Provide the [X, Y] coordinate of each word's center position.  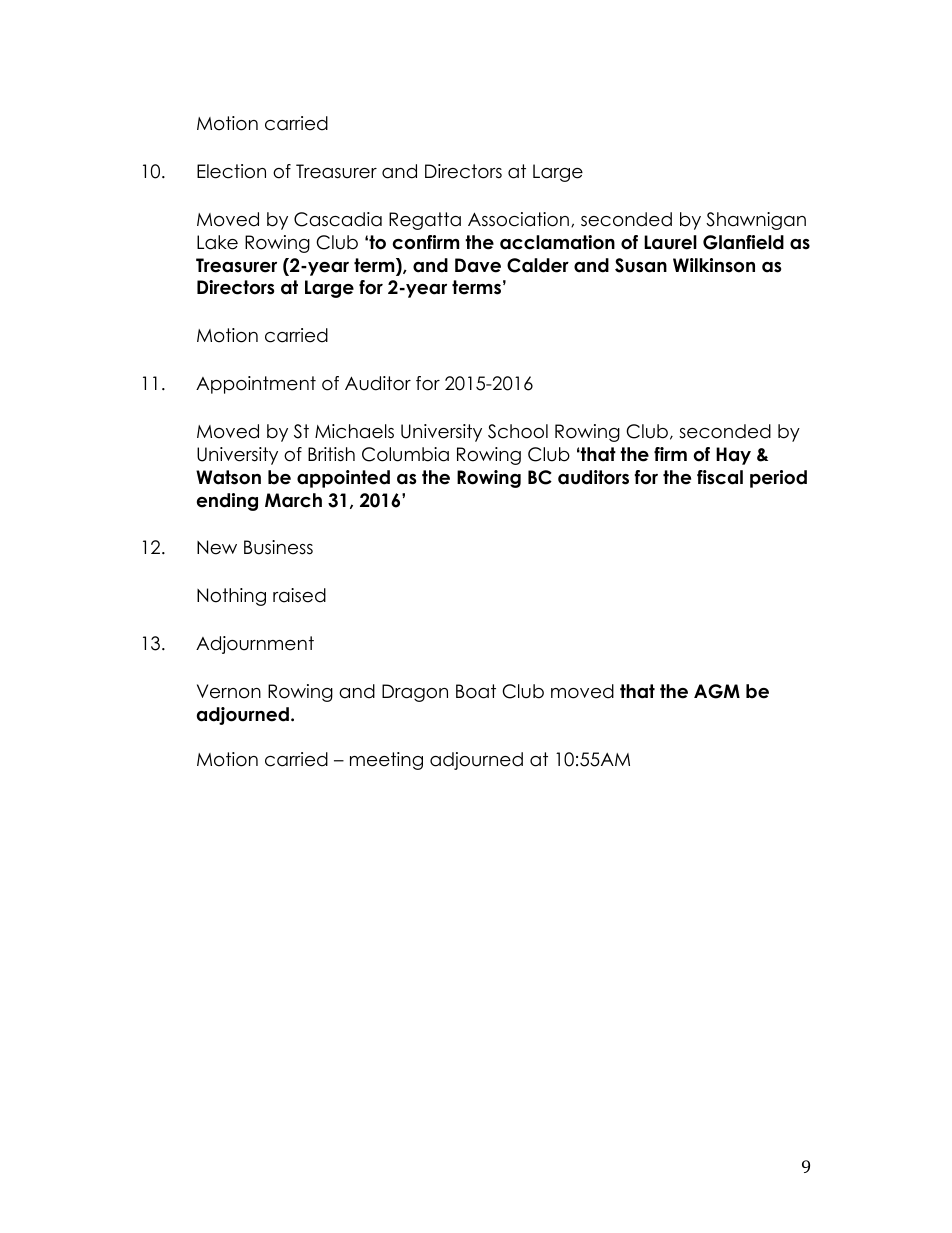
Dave [478, 265]
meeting [386, 761]
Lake [217, 242]
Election [231, 171]
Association [518, 219]
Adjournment [255, 645]
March [293, 500]
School [518, 431]
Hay [733, 456]
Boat [476, 691]
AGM [717, 691]
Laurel [670, 242]
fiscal [720, 477]
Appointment [256, 385]
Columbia [405, 454]
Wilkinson [714, 265]
